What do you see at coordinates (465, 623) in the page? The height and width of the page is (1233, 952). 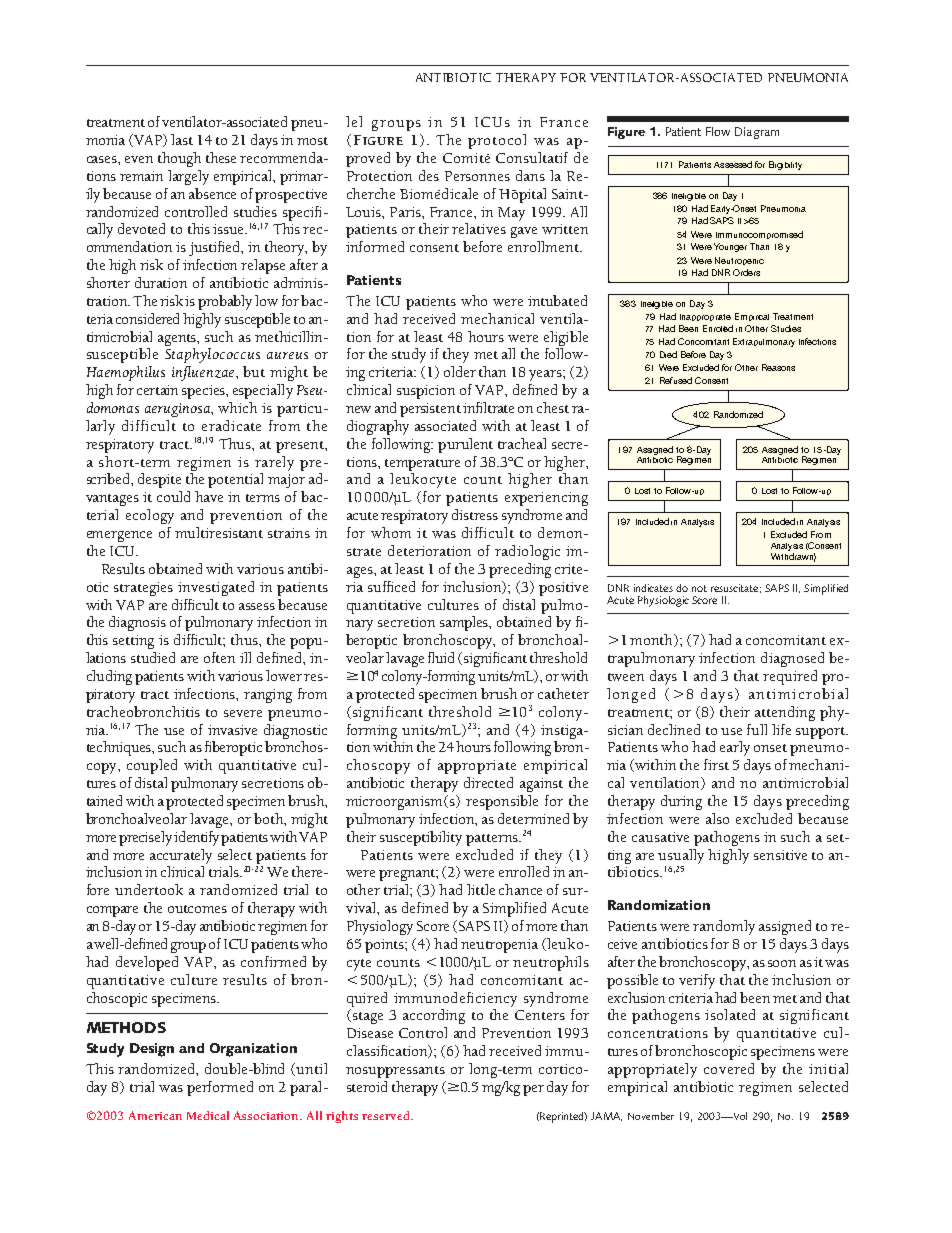 I see `samples` at bounding box center [465, 623].
